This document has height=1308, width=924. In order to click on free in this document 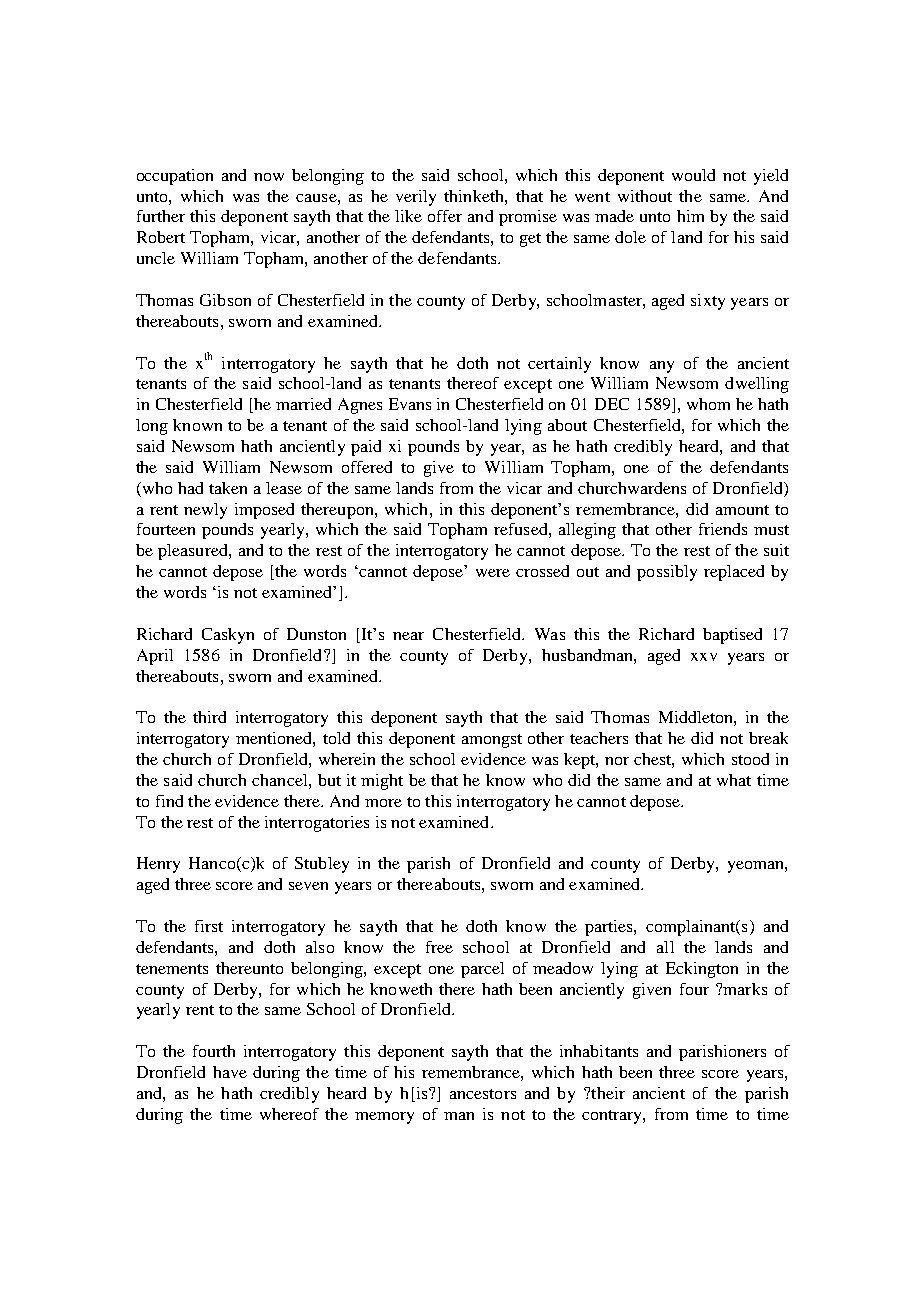, I will do `click(439, 947)`.
